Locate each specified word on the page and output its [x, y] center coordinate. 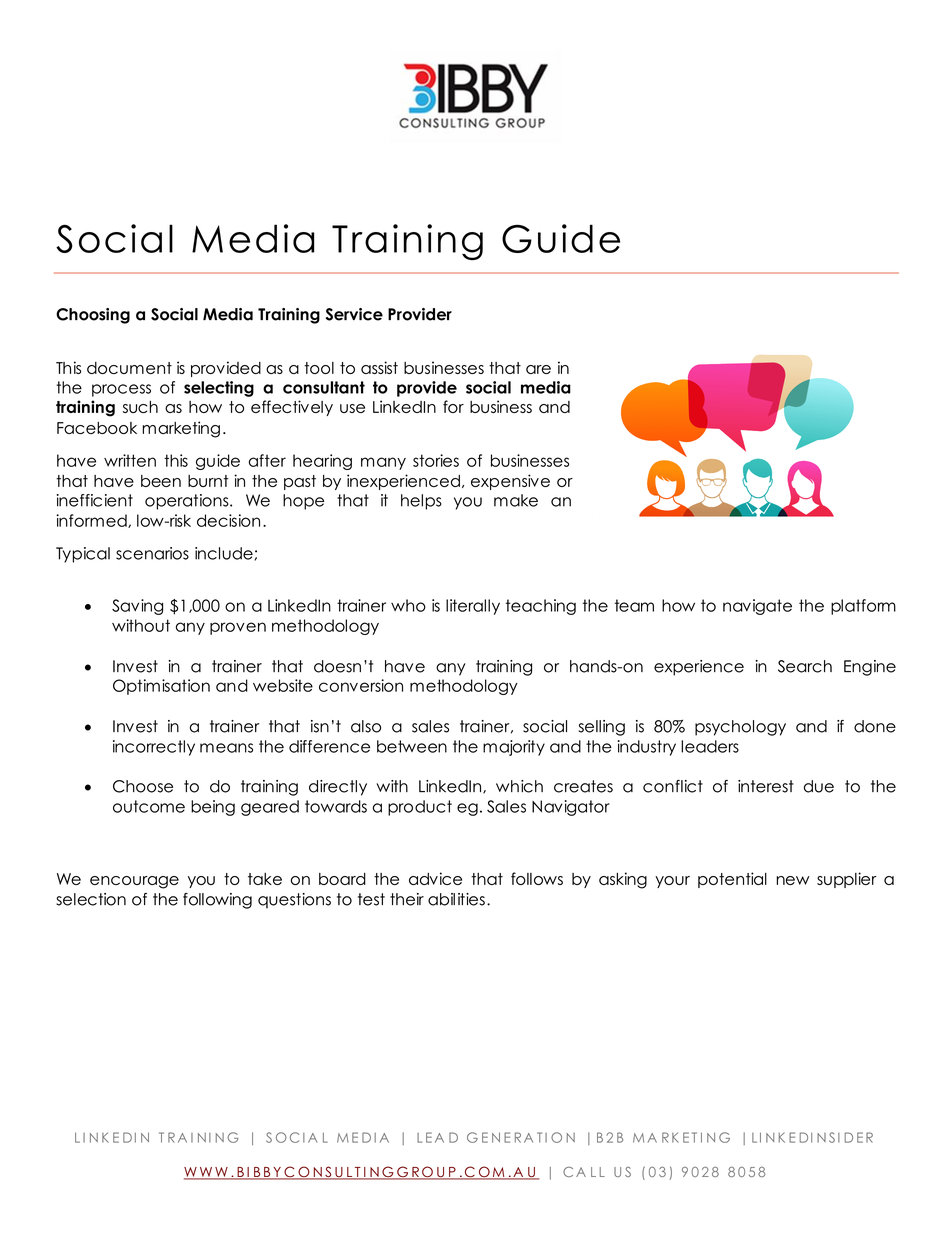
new [793, 880]
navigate [757, 607]
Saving [137, 607]
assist [379, 367]
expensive [510, 482]
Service [354, 314]
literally [473, 607]
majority [514, 748]
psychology [740, 728]
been [161, 481]
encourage [134, 882]
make [516, 500]
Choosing [93, 316]
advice [435, 878]
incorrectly [154, 748]
